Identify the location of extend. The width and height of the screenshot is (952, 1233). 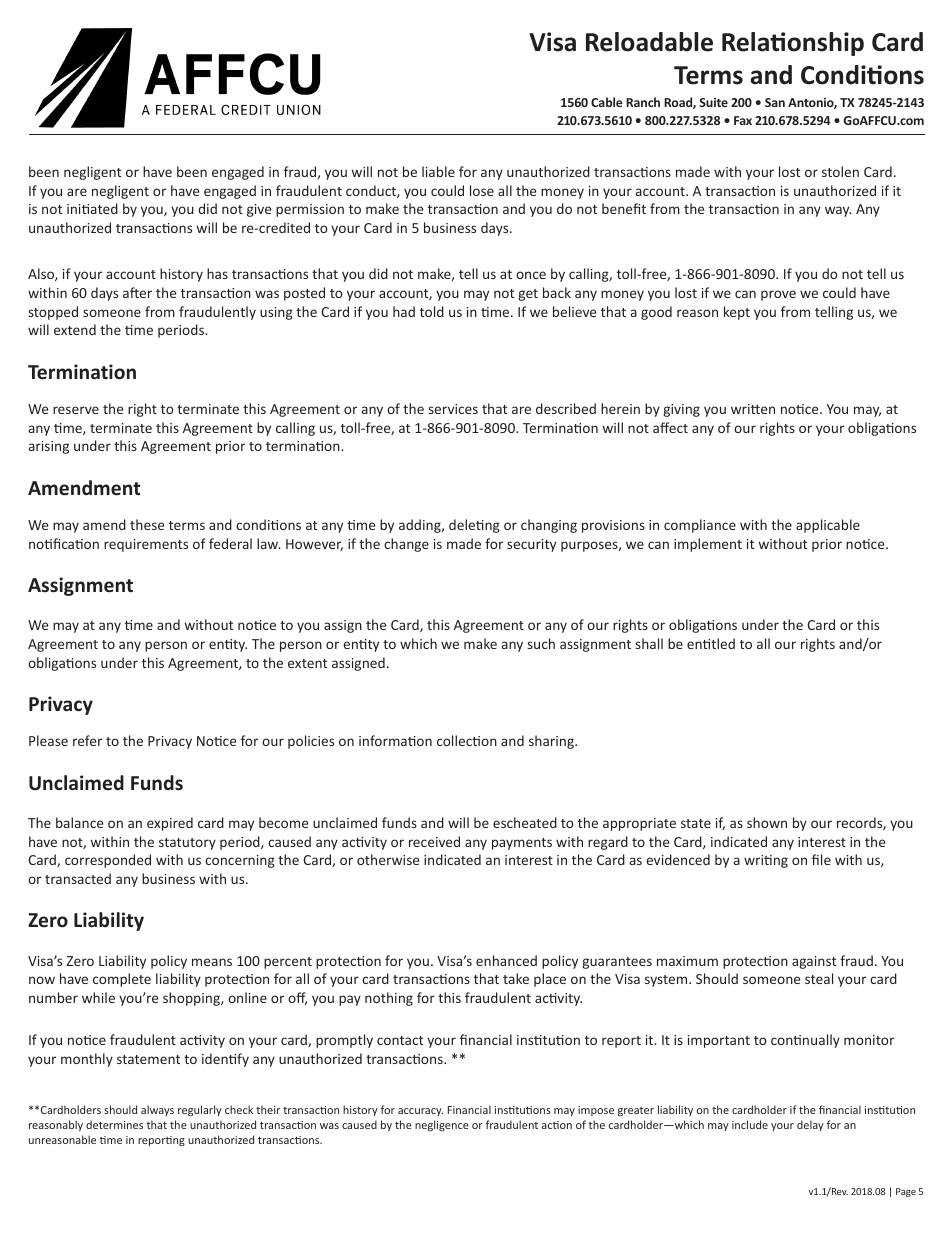
(75, 329).
